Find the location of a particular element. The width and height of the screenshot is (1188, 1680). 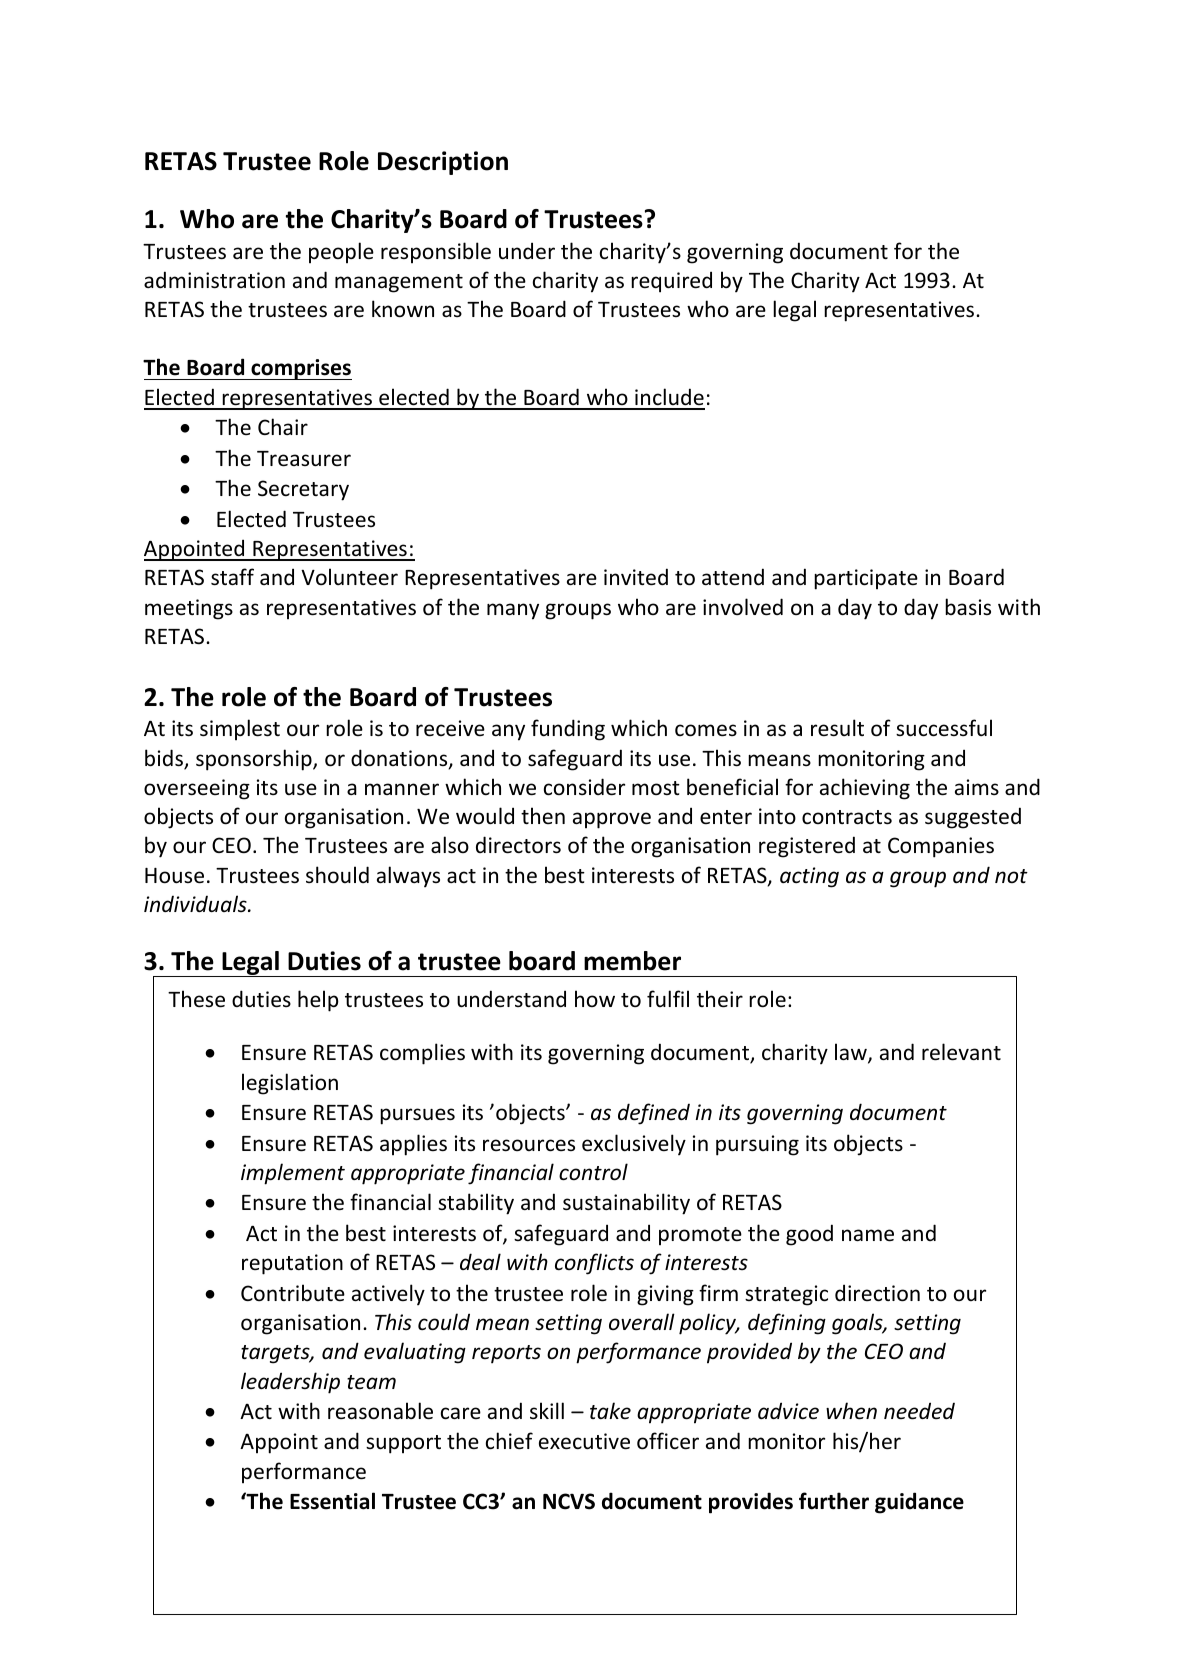

required is located at coordinates (671, 282).
